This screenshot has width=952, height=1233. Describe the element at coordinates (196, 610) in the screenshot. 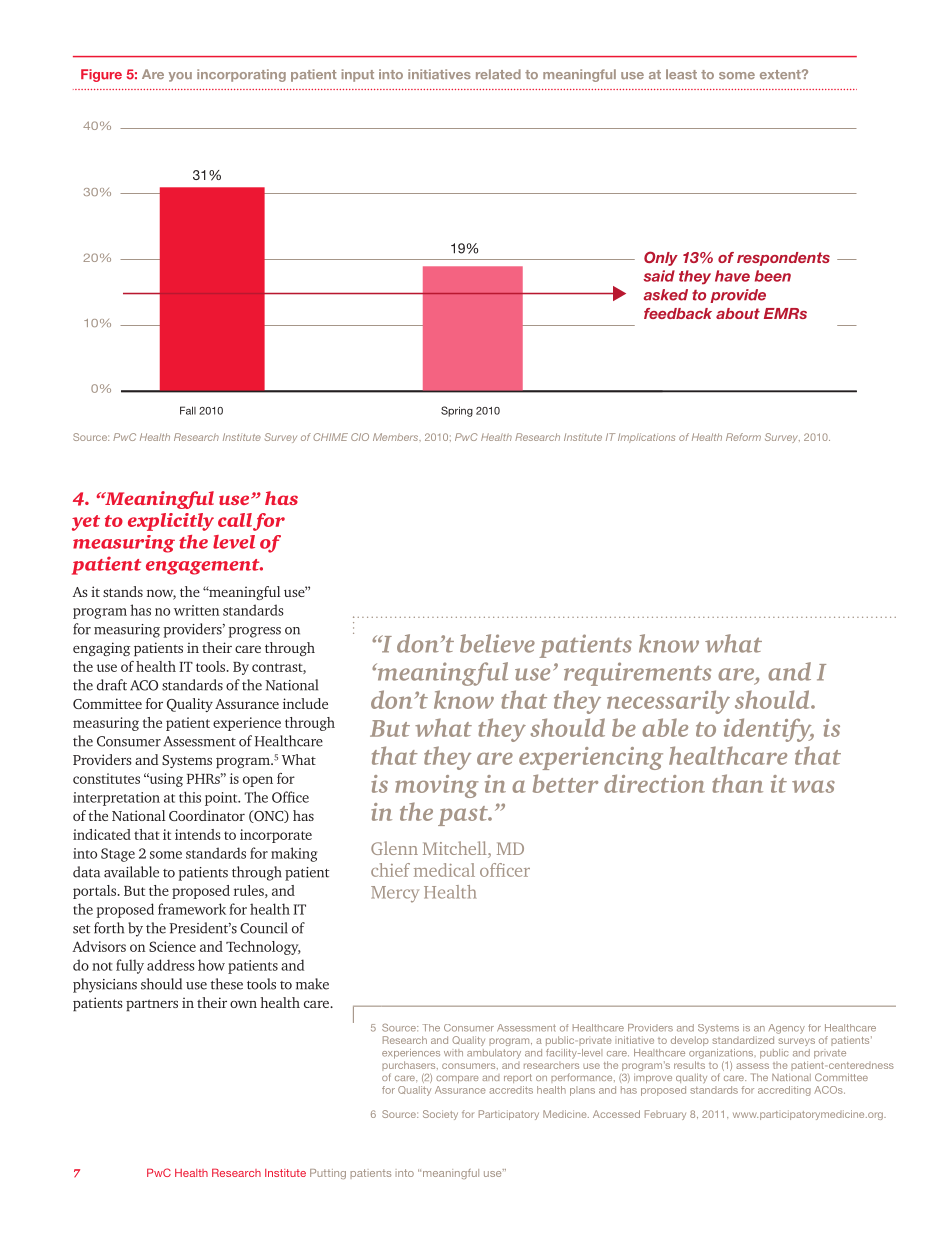

I see `written` at that location.
